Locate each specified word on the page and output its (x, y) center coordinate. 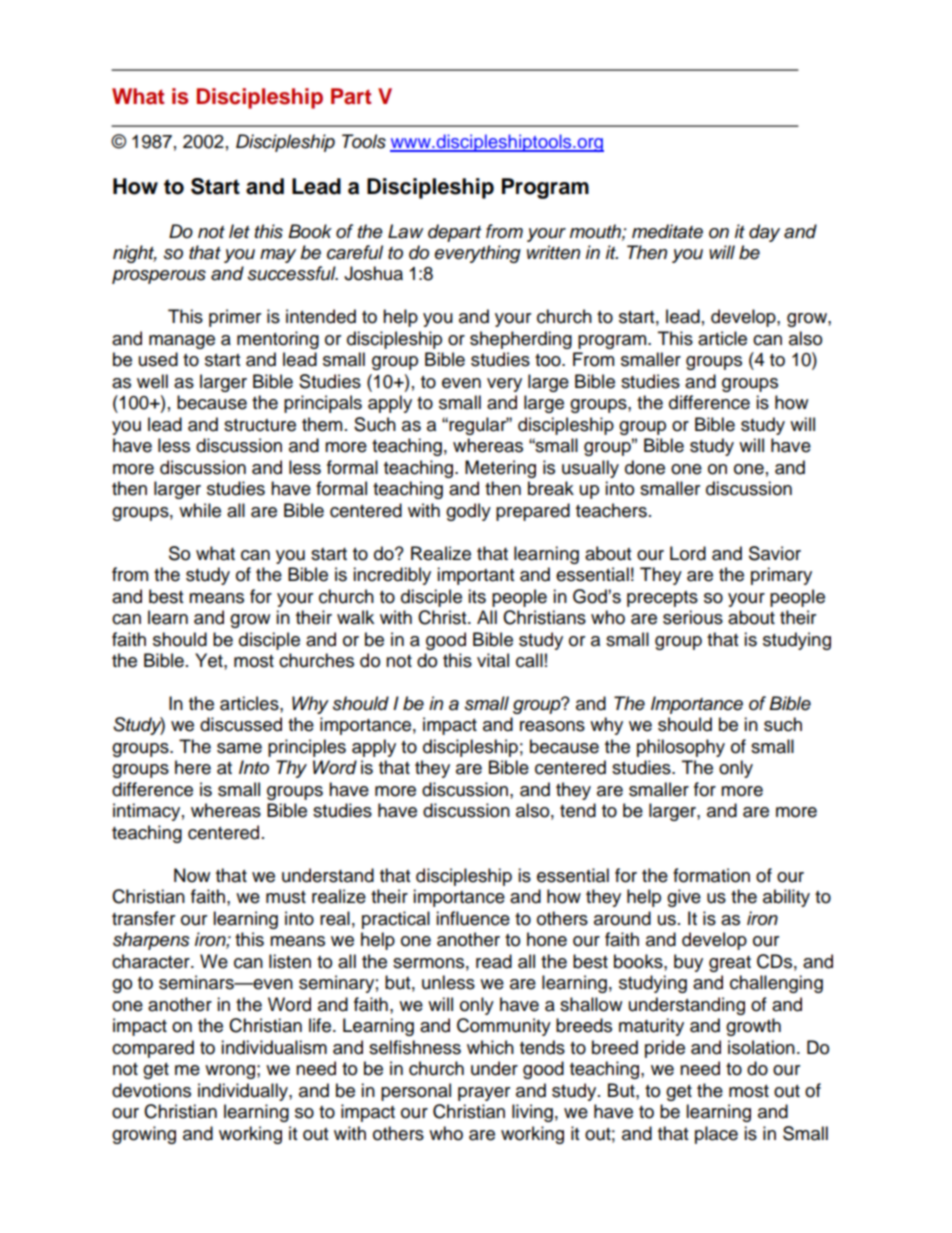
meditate (667, 231)
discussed (241, 724)
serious (693, 617)
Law (405, 231)
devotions (151, 1090)
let (239, 231)
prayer (484, 1094)
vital (493, 660)
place (716, 1135)
